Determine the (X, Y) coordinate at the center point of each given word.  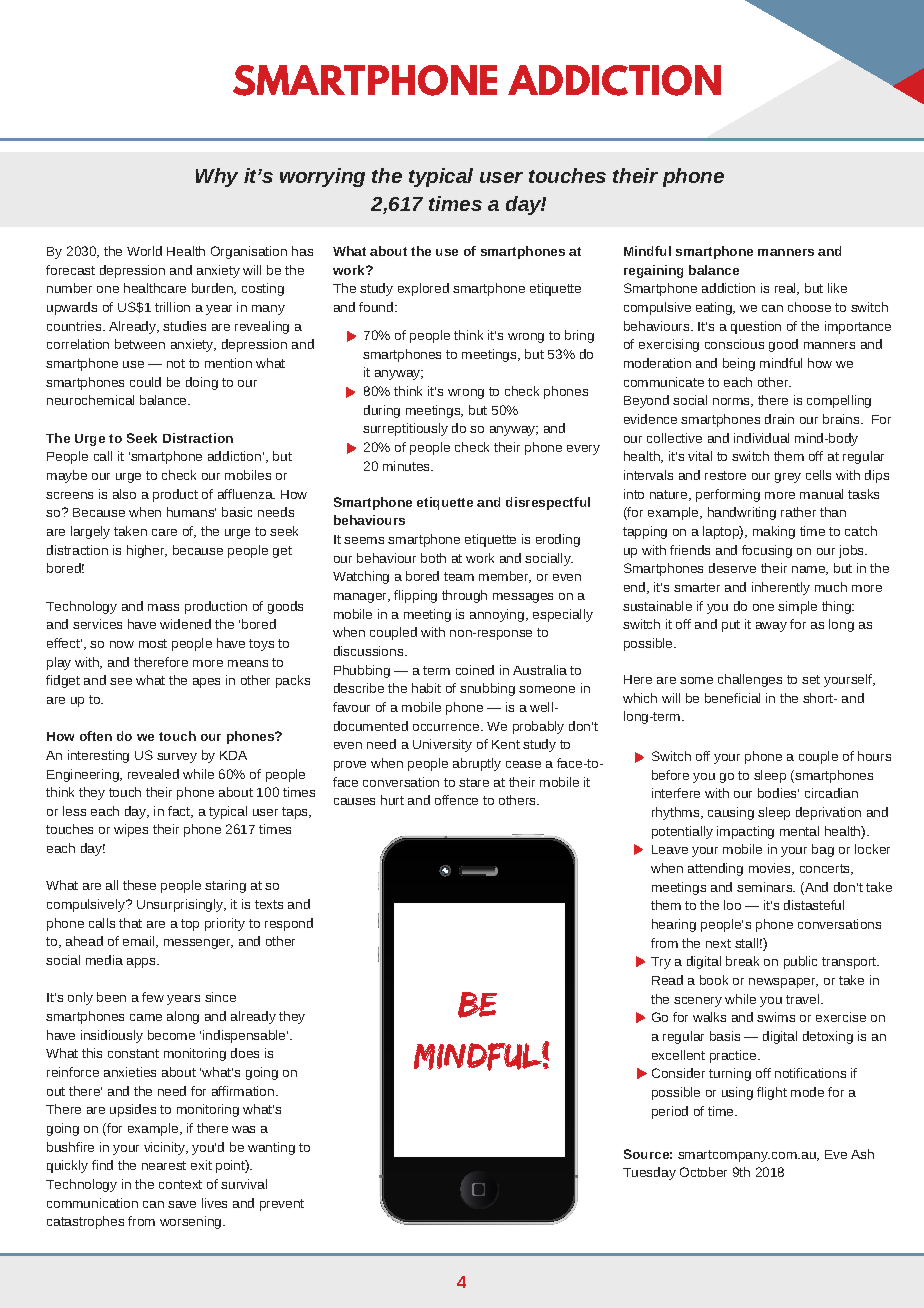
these (139, 885)
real (786, 289)
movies (771, 869)
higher (147, 551)
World (144, 251)
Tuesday (649, 1173)
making (774, 532)
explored (423, 289)
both (433, 558)
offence (456, 800)
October (703, 1172)
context (180, 1184)
